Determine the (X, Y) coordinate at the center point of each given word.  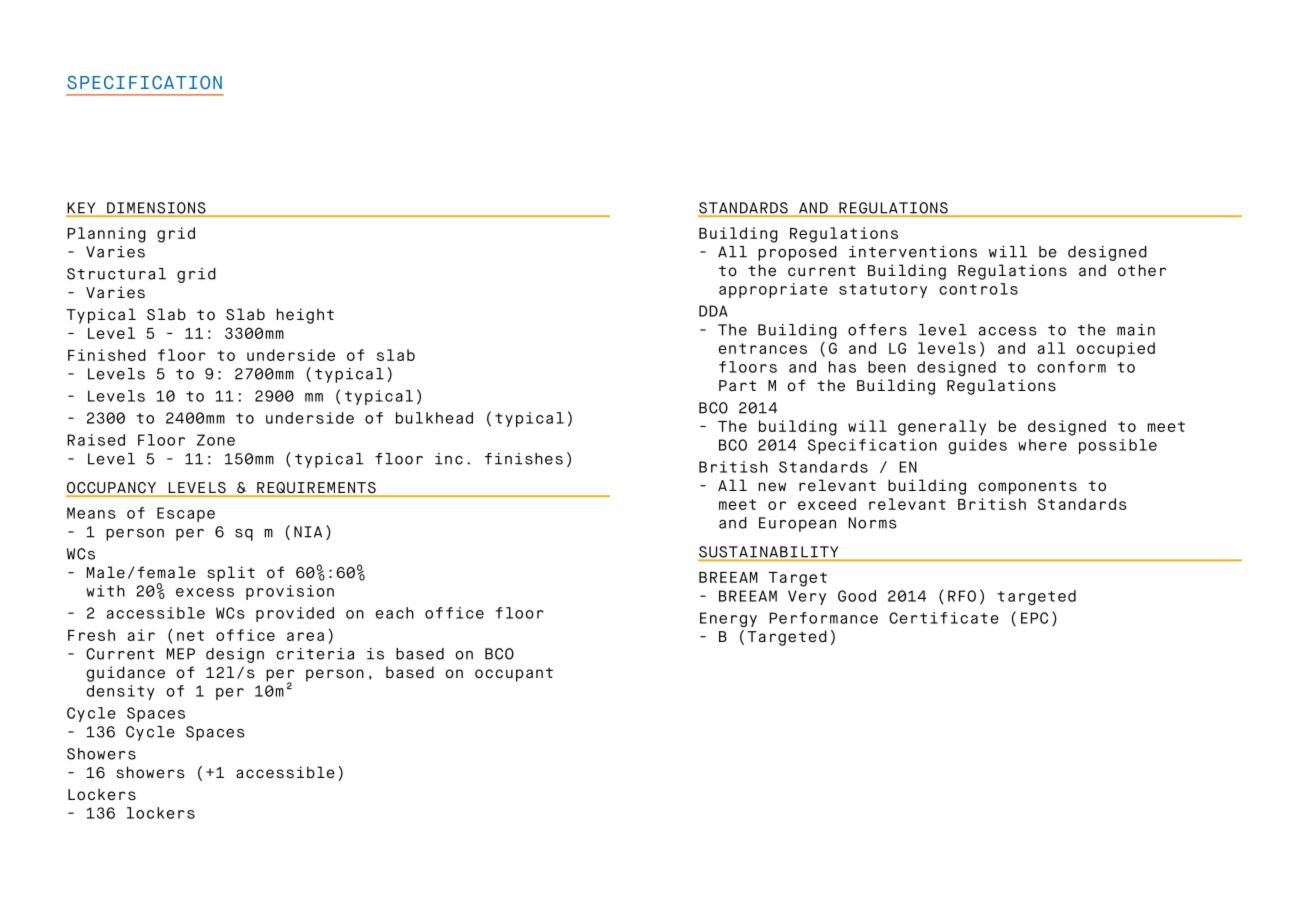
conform (1071, 367)
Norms (872, 523)
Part (737, 386)
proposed (797, 253)
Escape (186, 514)
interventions (913, 252)
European (797, 524)
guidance (125, 674)
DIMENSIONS (156, 209)
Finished (107, 355)
